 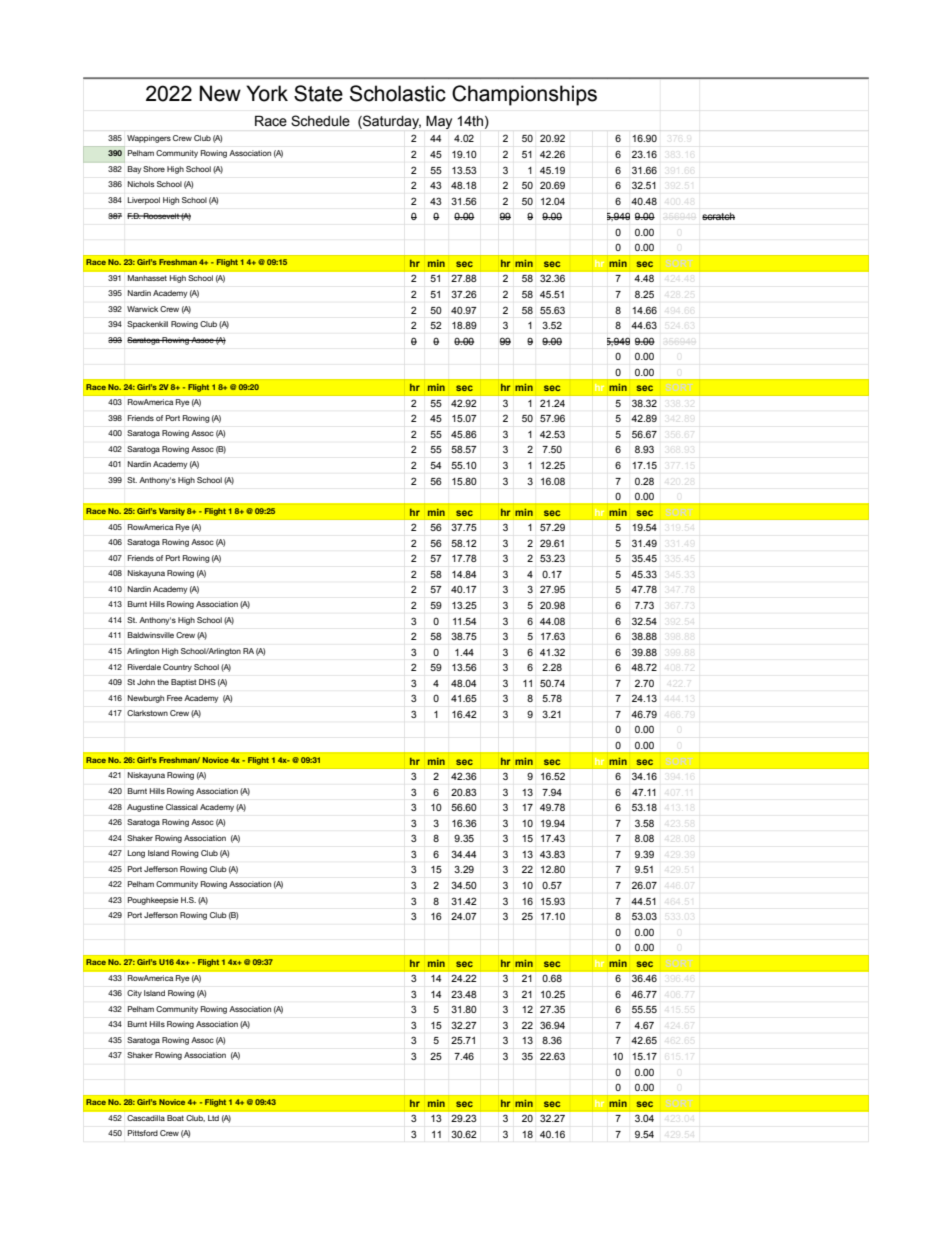 I want to click on Championships, so click(x=524, y=95).
